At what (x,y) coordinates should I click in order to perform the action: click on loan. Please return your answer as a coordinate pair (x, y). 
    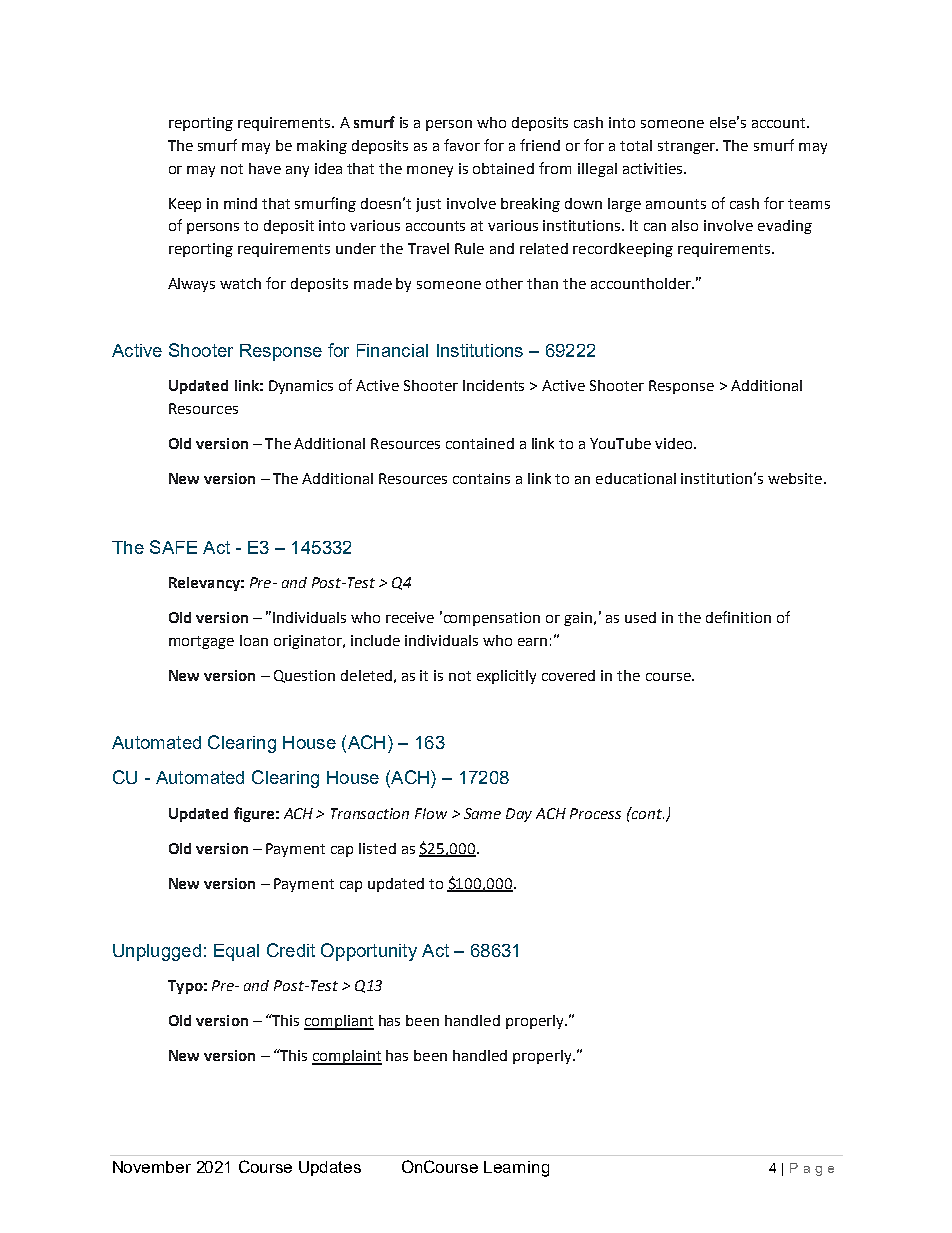
    Looking at the image, I should click on (254, 640).
